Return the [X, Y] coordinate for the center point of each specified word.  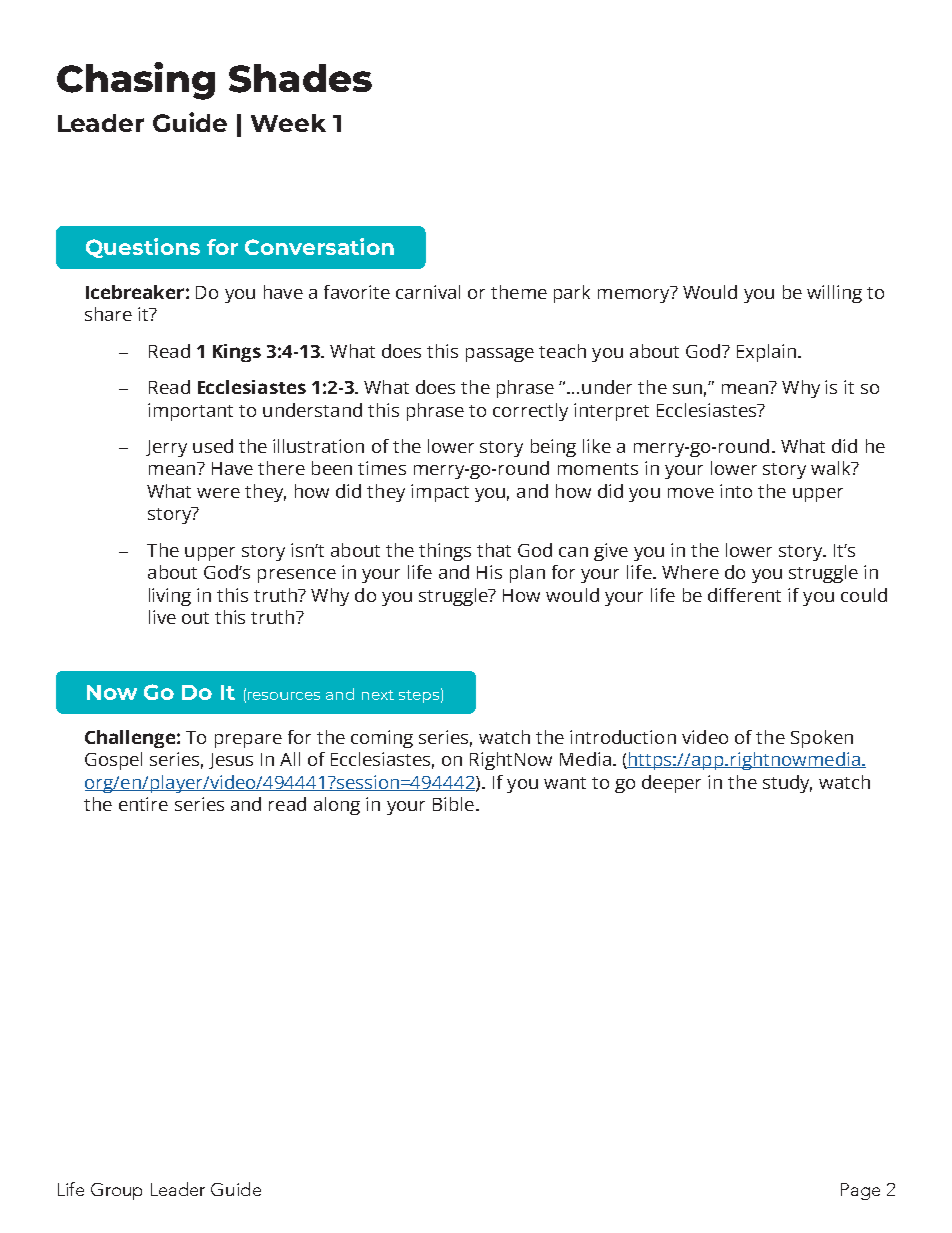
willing [834, 294]
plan [527, 574]
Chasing [136, 81]
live [162, 617]
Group [116, 1191]
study [787, 784]
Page [860, 1191]
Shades [300, 78]
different [744, 595]
